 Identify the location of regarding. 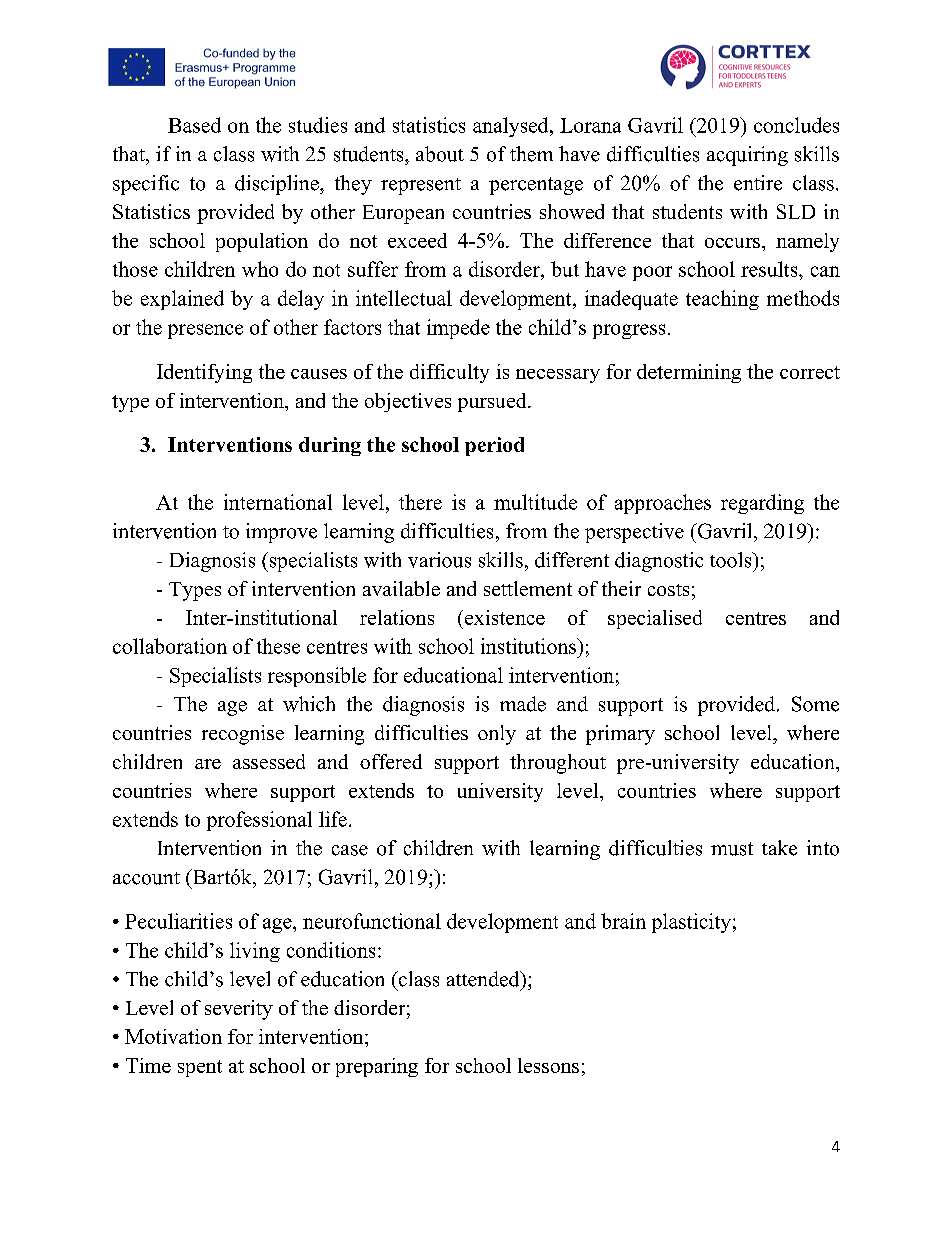
(762, 504).
